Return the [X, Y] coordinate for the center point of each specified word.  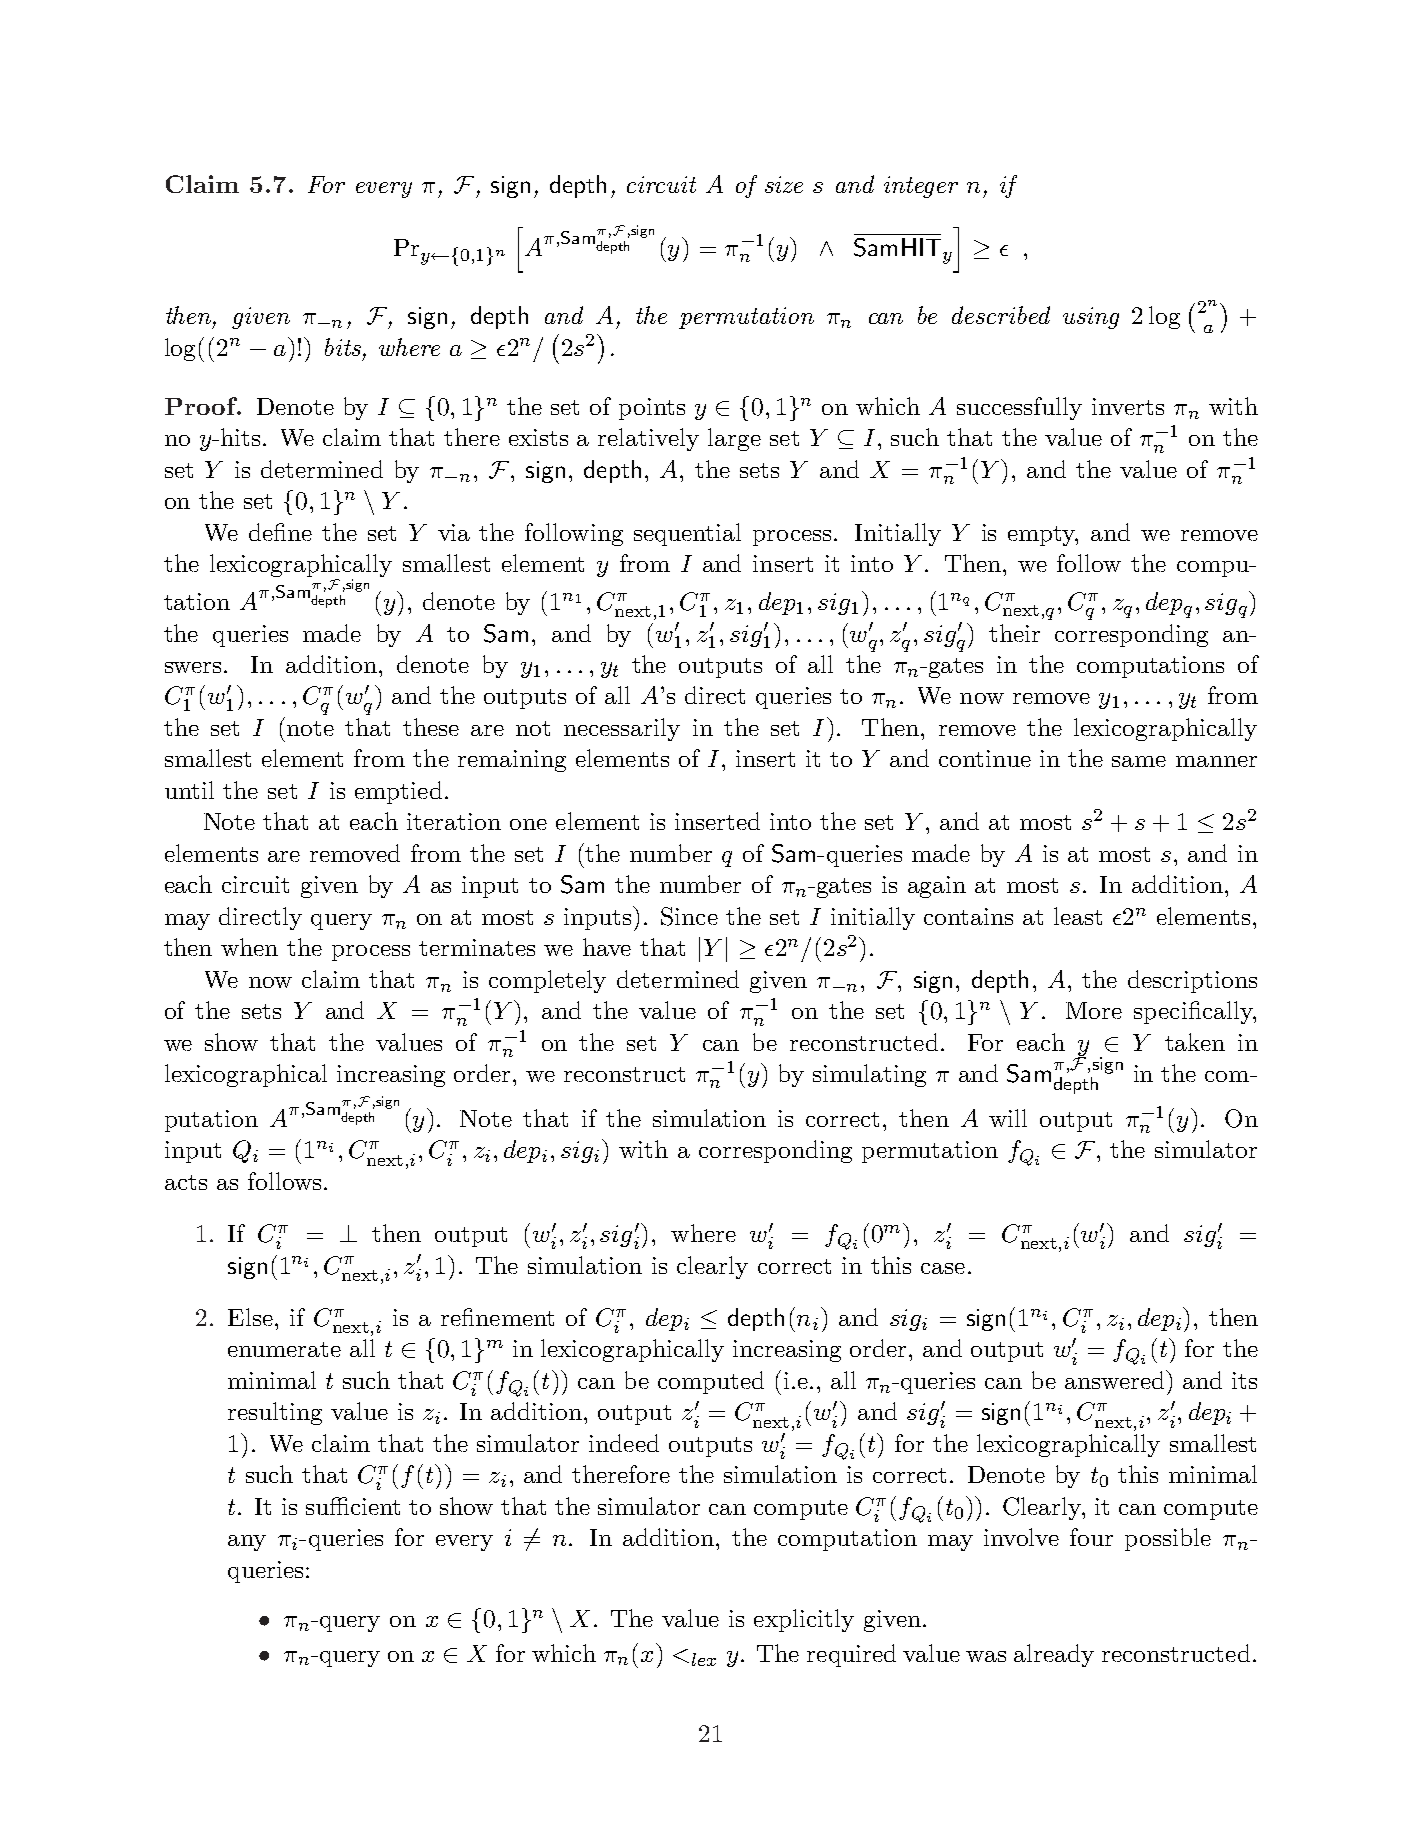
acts [186, 1182]
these [431, 727]
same [1139, 761]
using [1091, 318]
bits [343, 347]
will [1008, 1118]
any [247, 1543]
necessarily [622, 729]
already [1054, 1655]
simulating [869, 1075]
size [784, 184]
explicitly [804, 1620]
